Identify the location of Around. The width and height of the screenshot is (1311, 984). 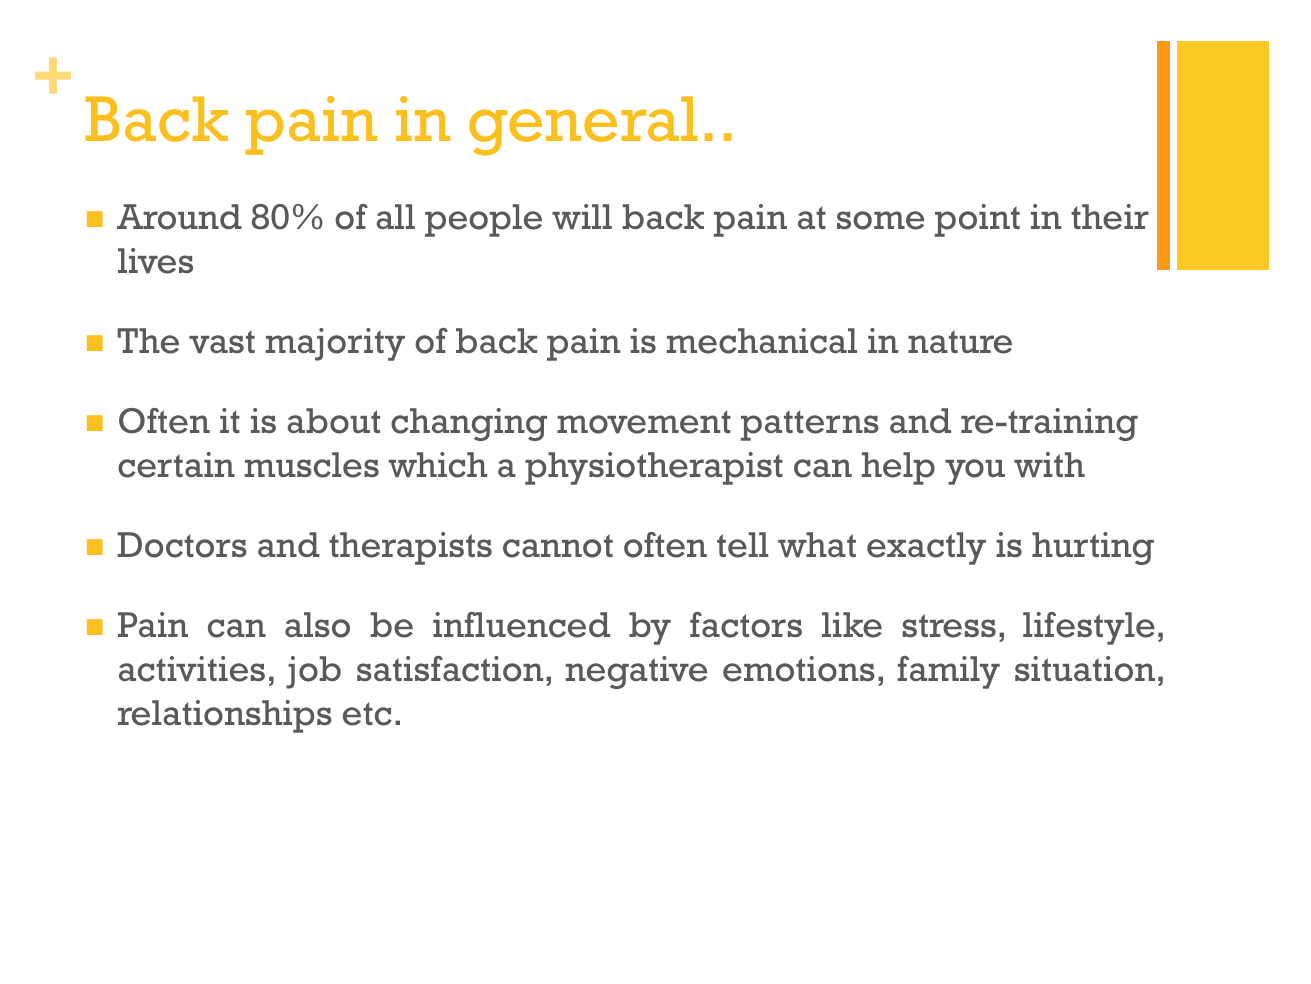
(179, 217).
